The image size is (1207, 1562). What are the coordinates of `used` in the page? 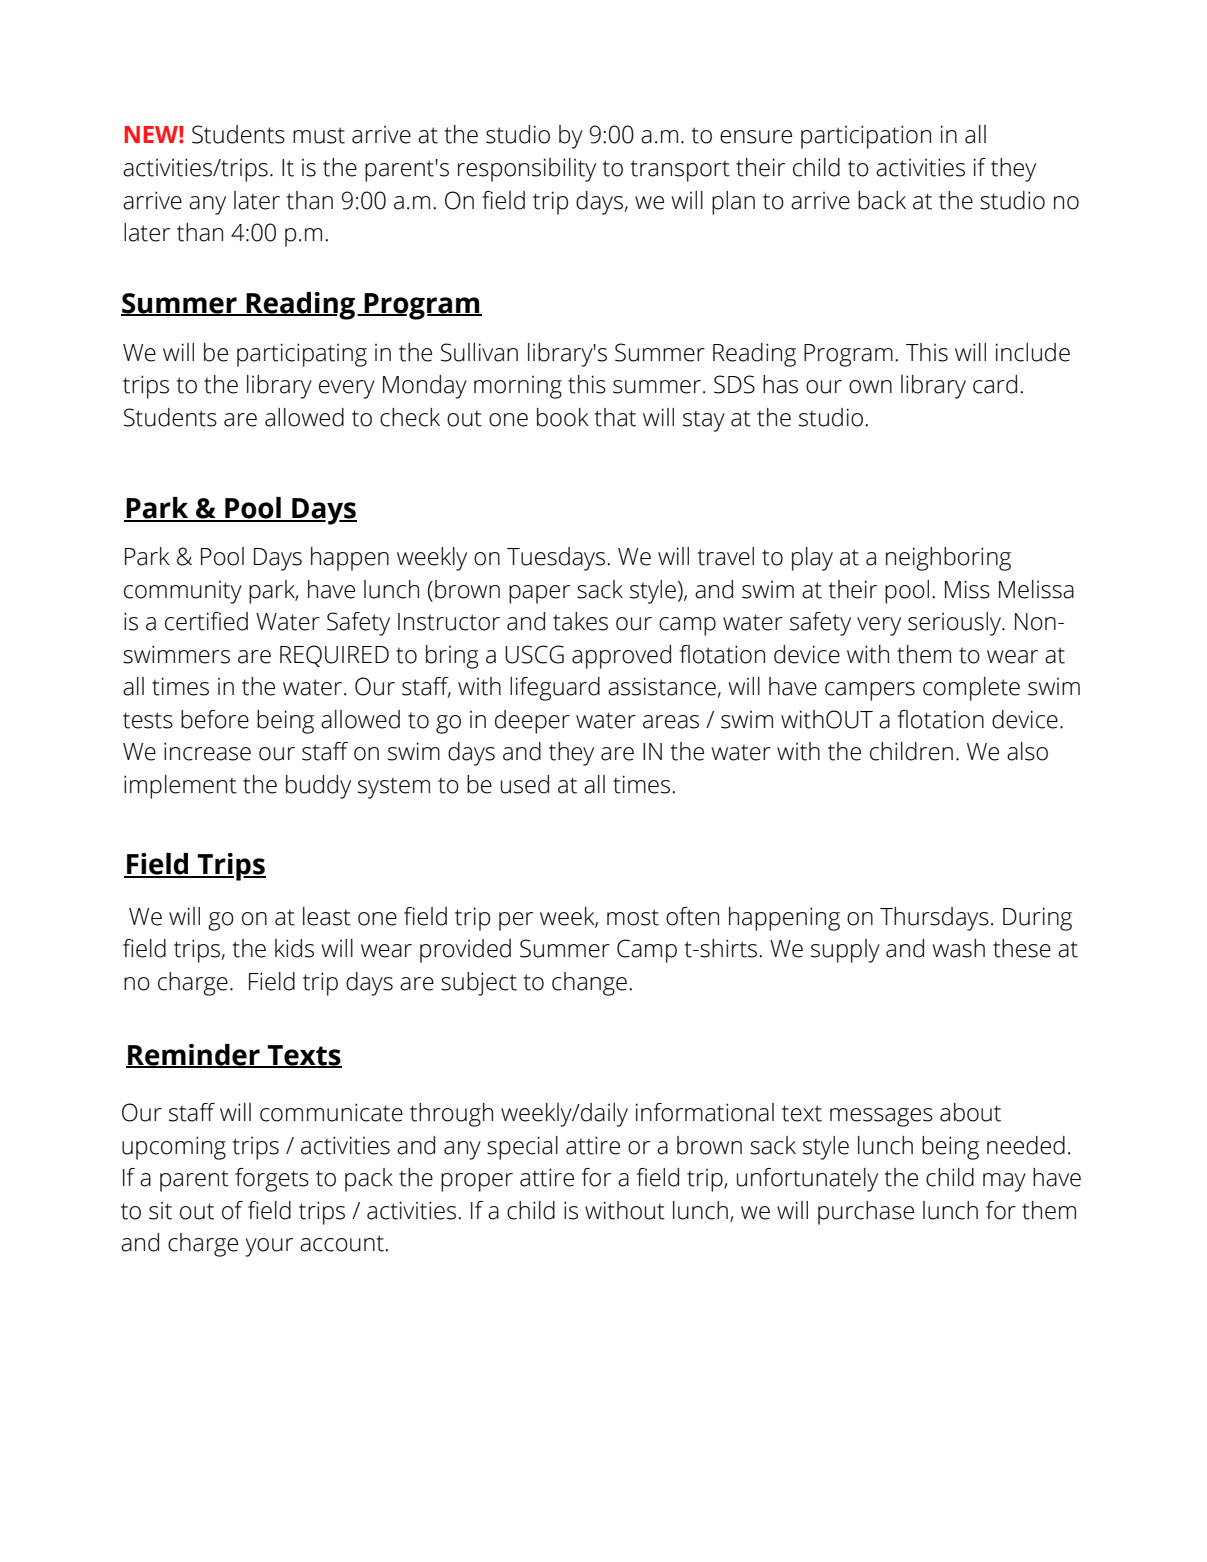 It's located at (525, 784).
